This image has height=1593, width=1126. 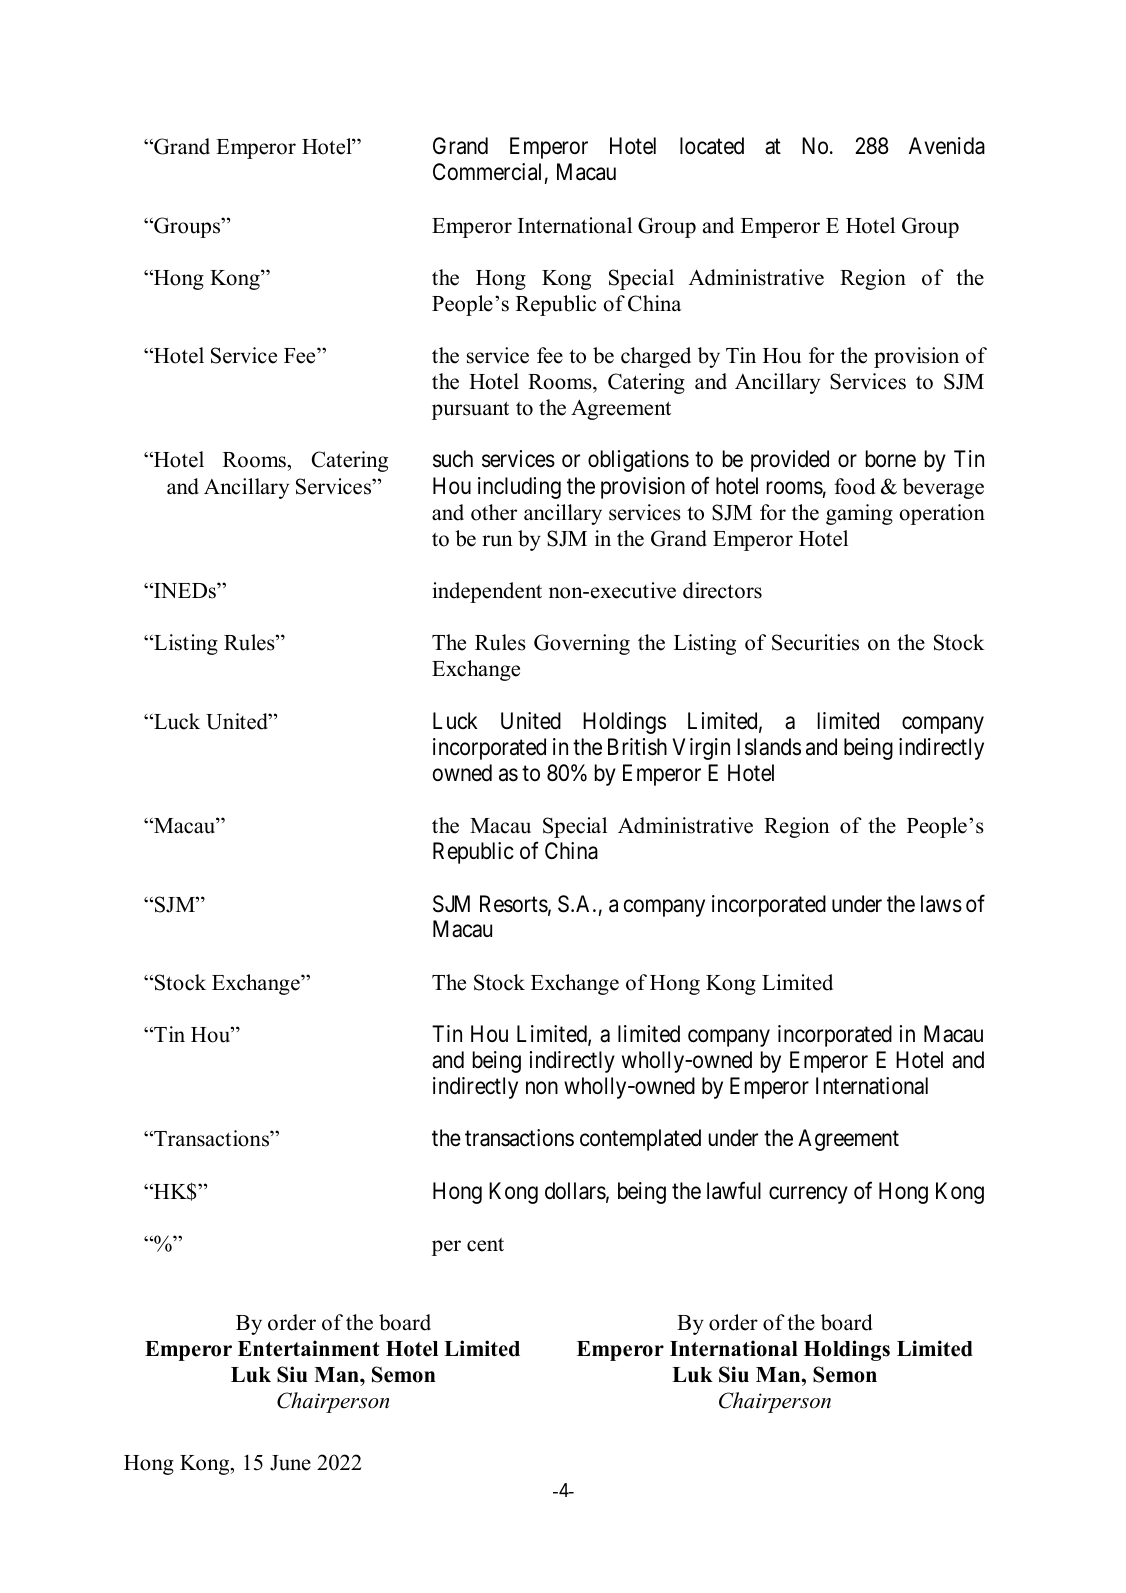 I want to click on charged, so click(x=656, y=357).
